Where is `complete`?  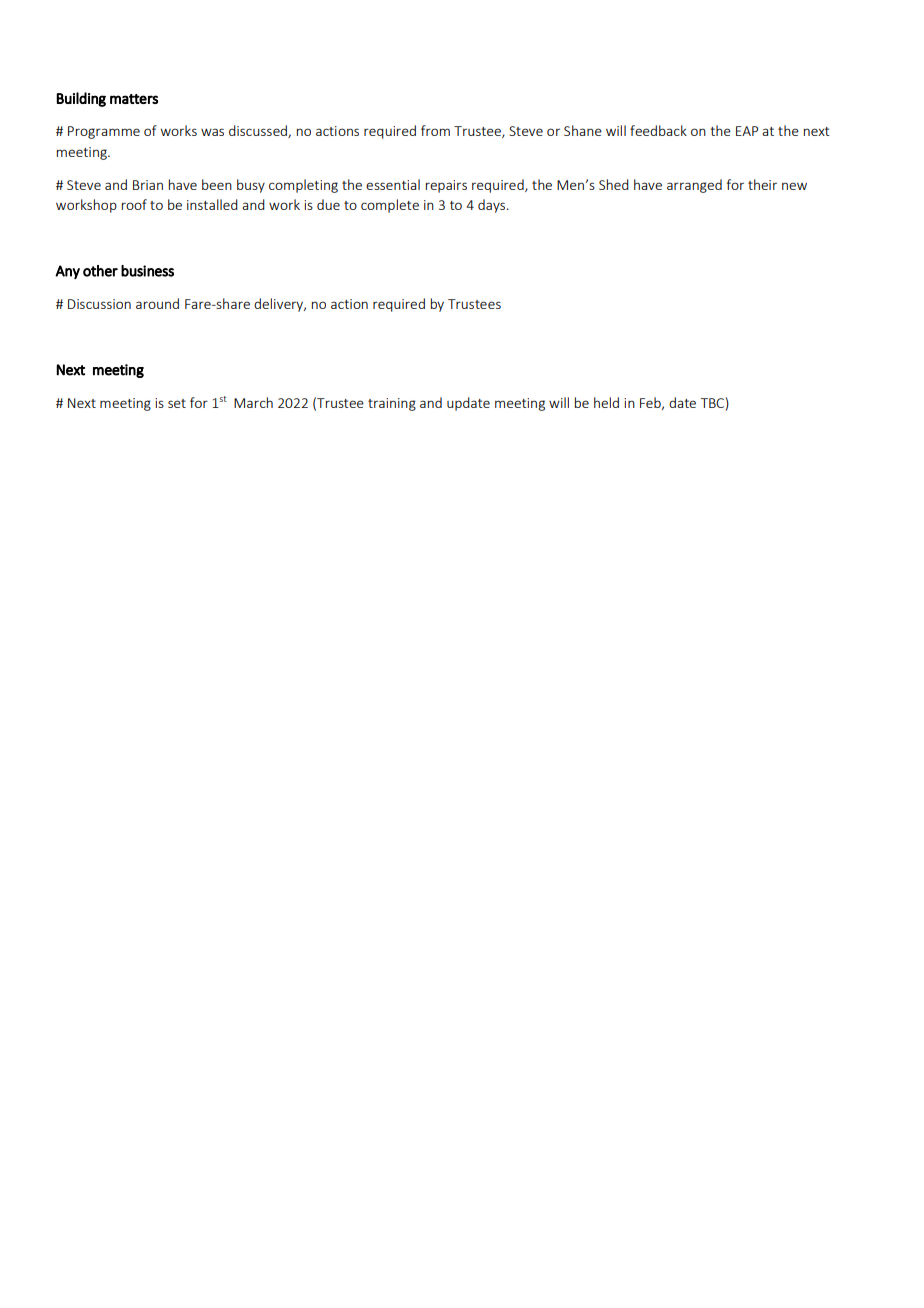 complete is located at coordinates (390, 206).
